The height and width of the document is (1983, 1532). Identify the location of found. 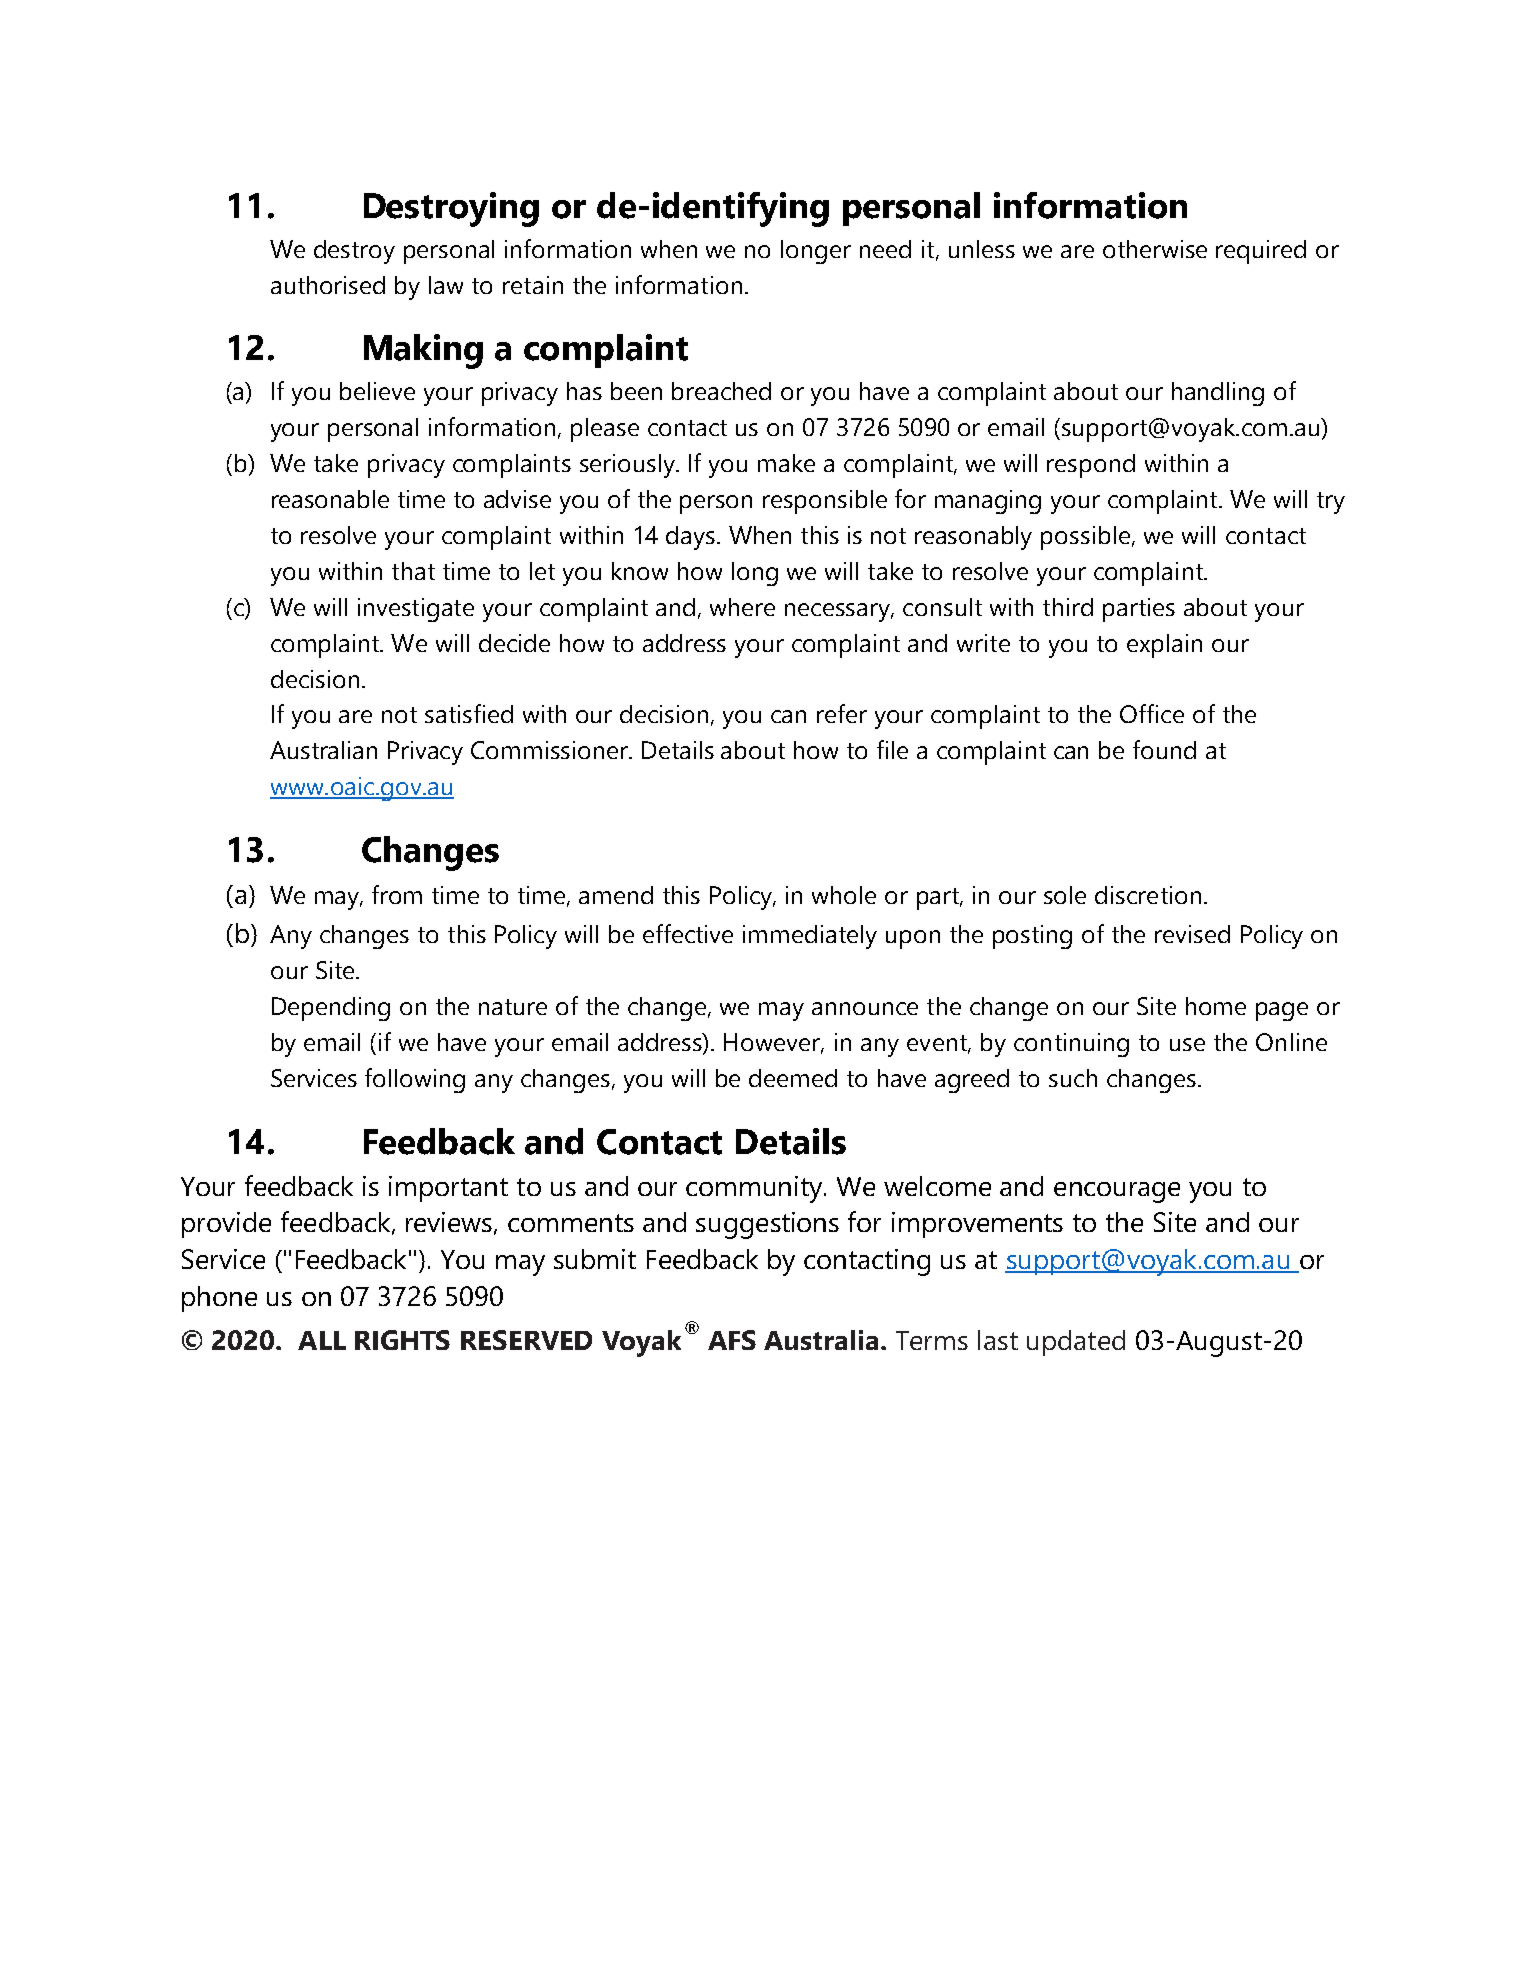
(1164, 749).
